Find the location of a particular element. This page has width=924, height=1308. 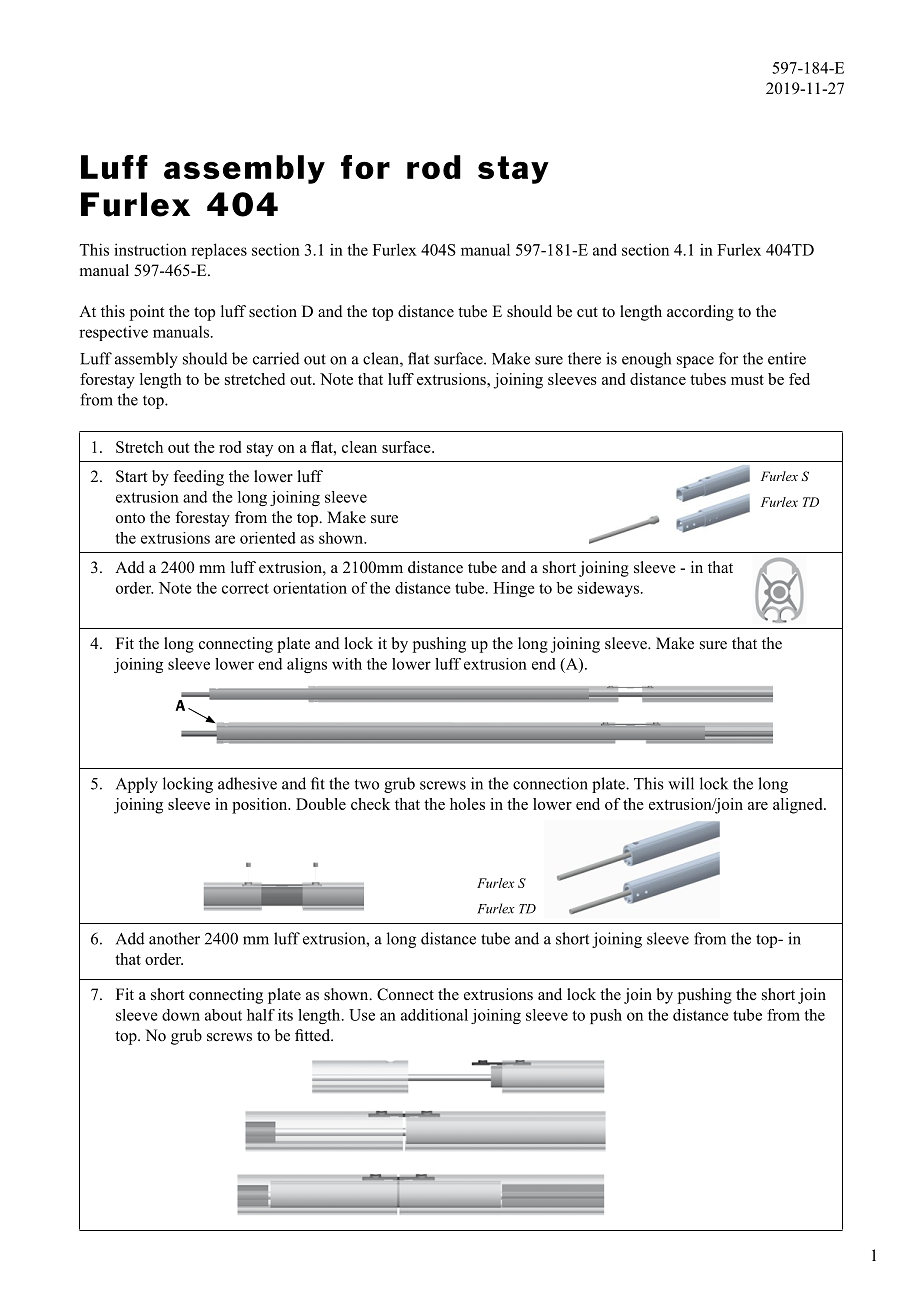

holes is located at coordinates (467, 804).
